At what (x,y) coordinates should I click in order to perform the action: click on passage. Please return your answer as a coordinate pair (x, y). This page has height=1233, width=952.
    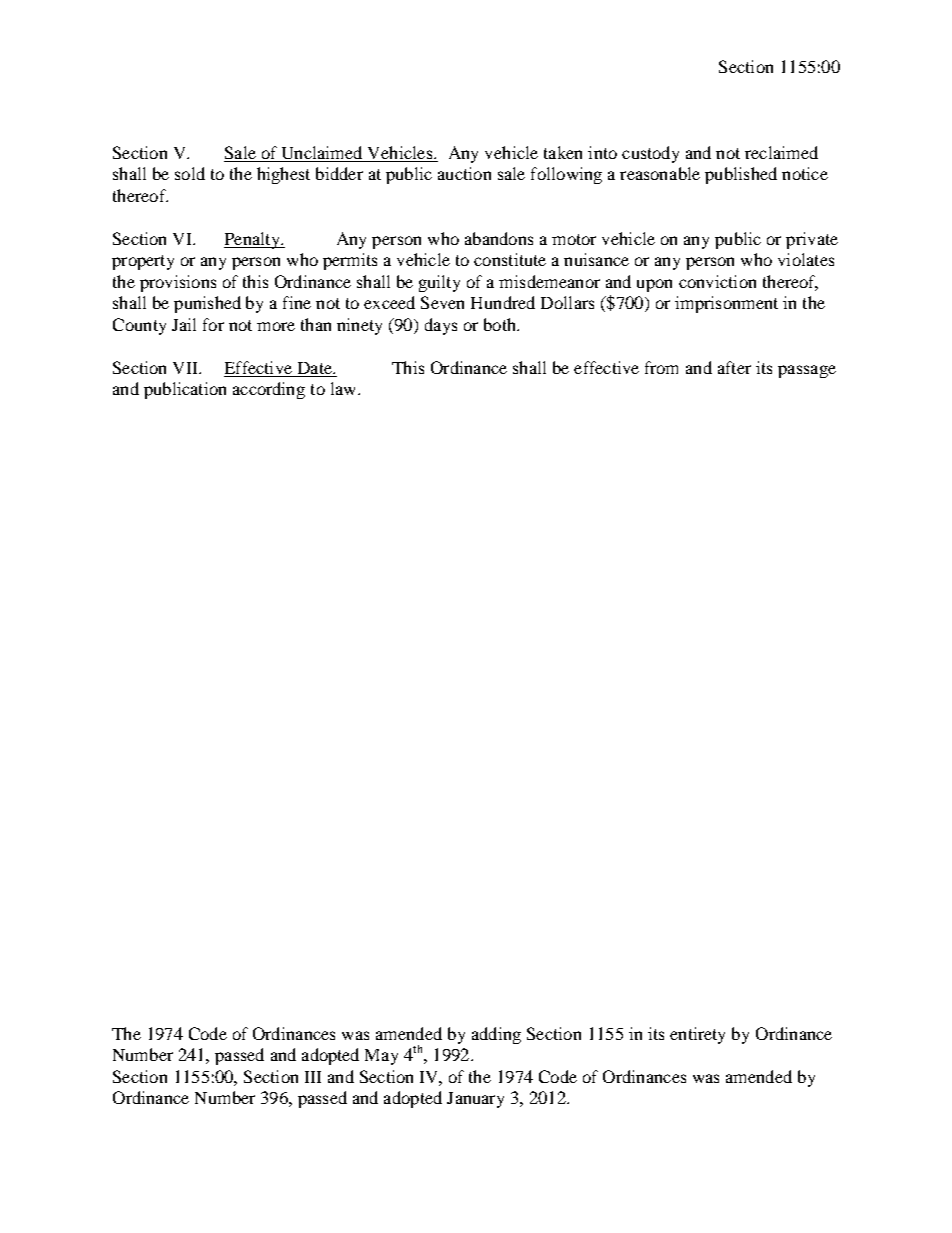
    Looking at the image, I should click on (807, 371).
